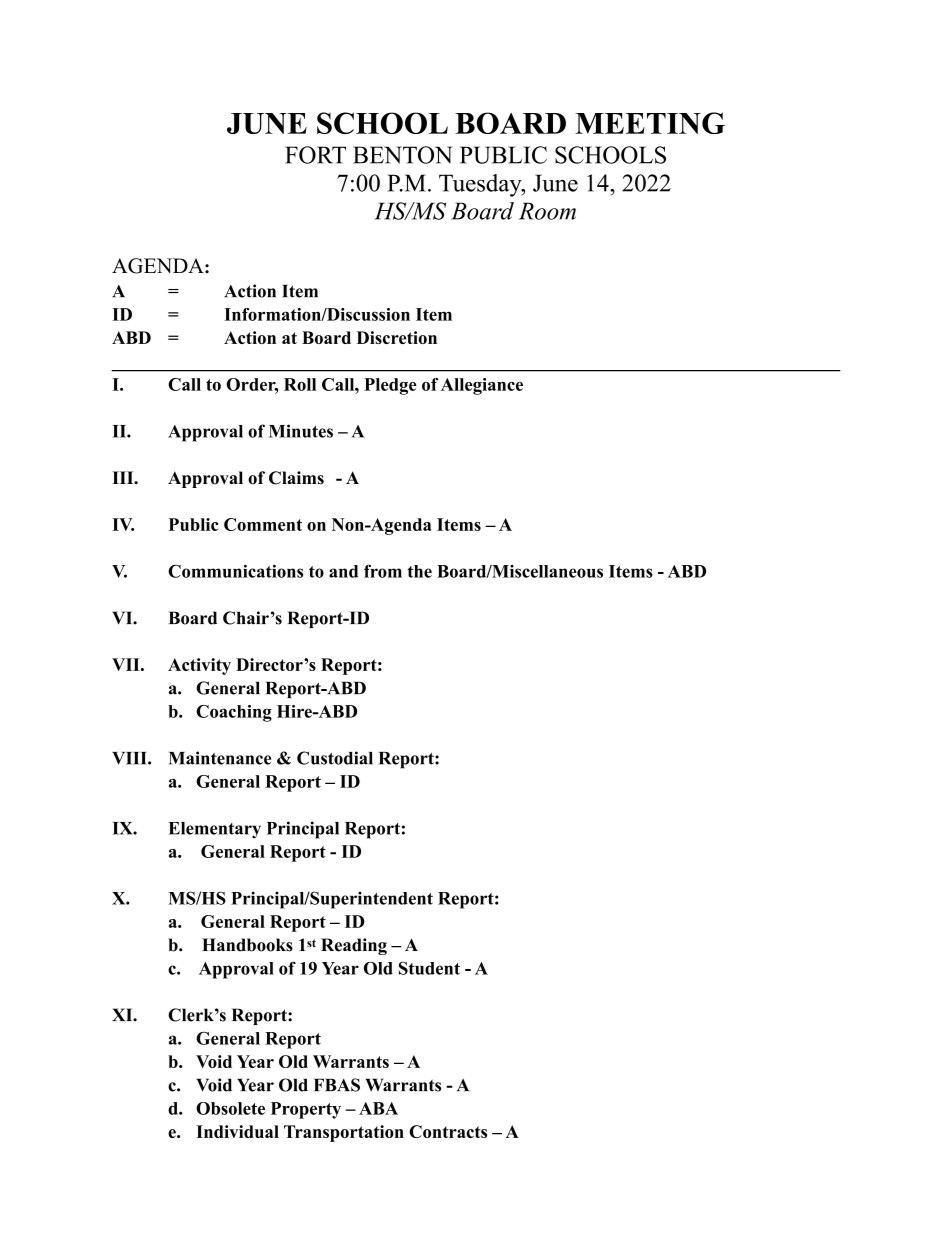  What do you see at coordinates (383, 571) in the document?
I see `from` at bounding box center [383, 571].
